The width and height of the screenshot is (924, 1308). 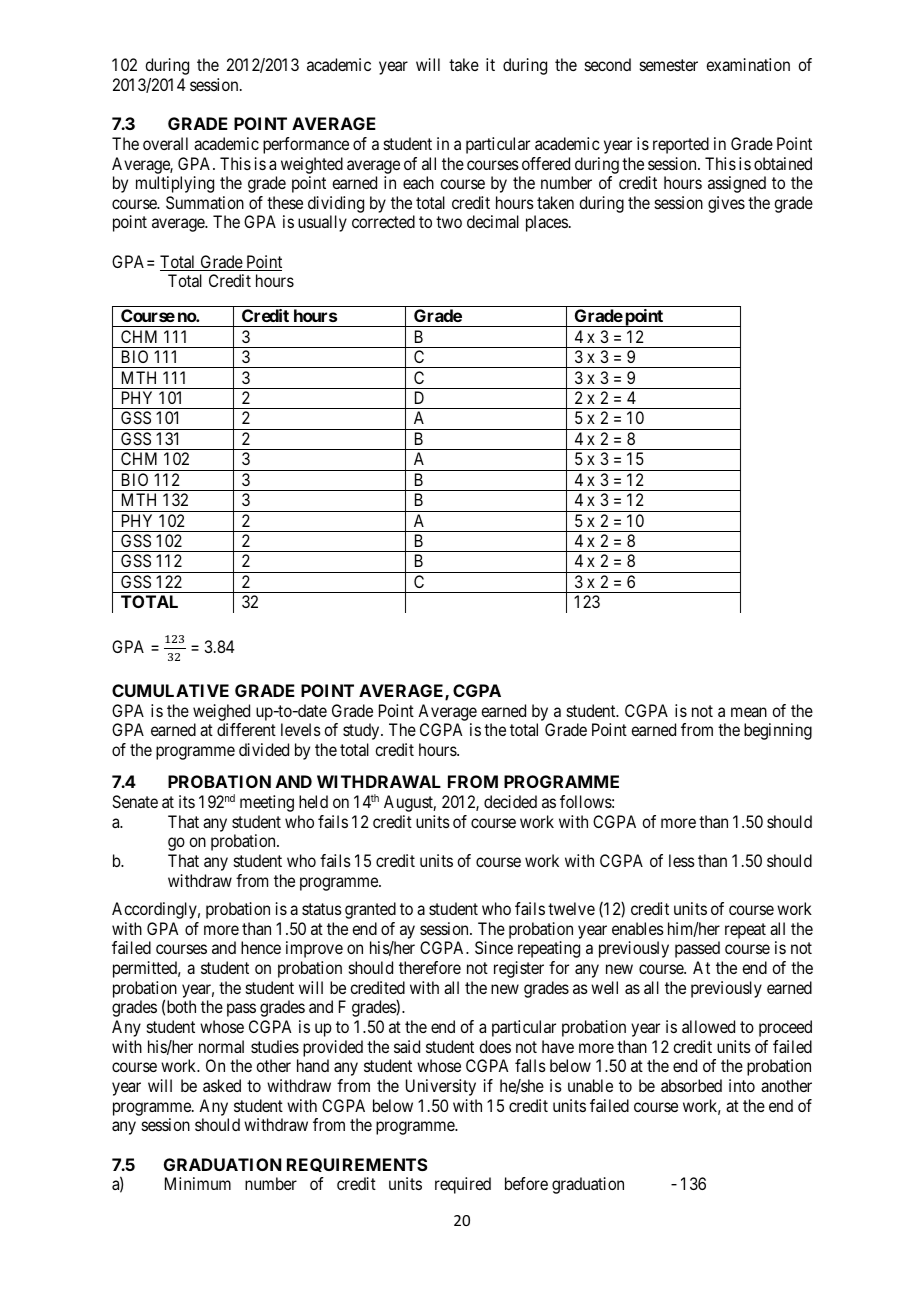 What do you see at coordinates (418, 182) in the screenshot?
I see `each` at bounding box center [418, 182].
